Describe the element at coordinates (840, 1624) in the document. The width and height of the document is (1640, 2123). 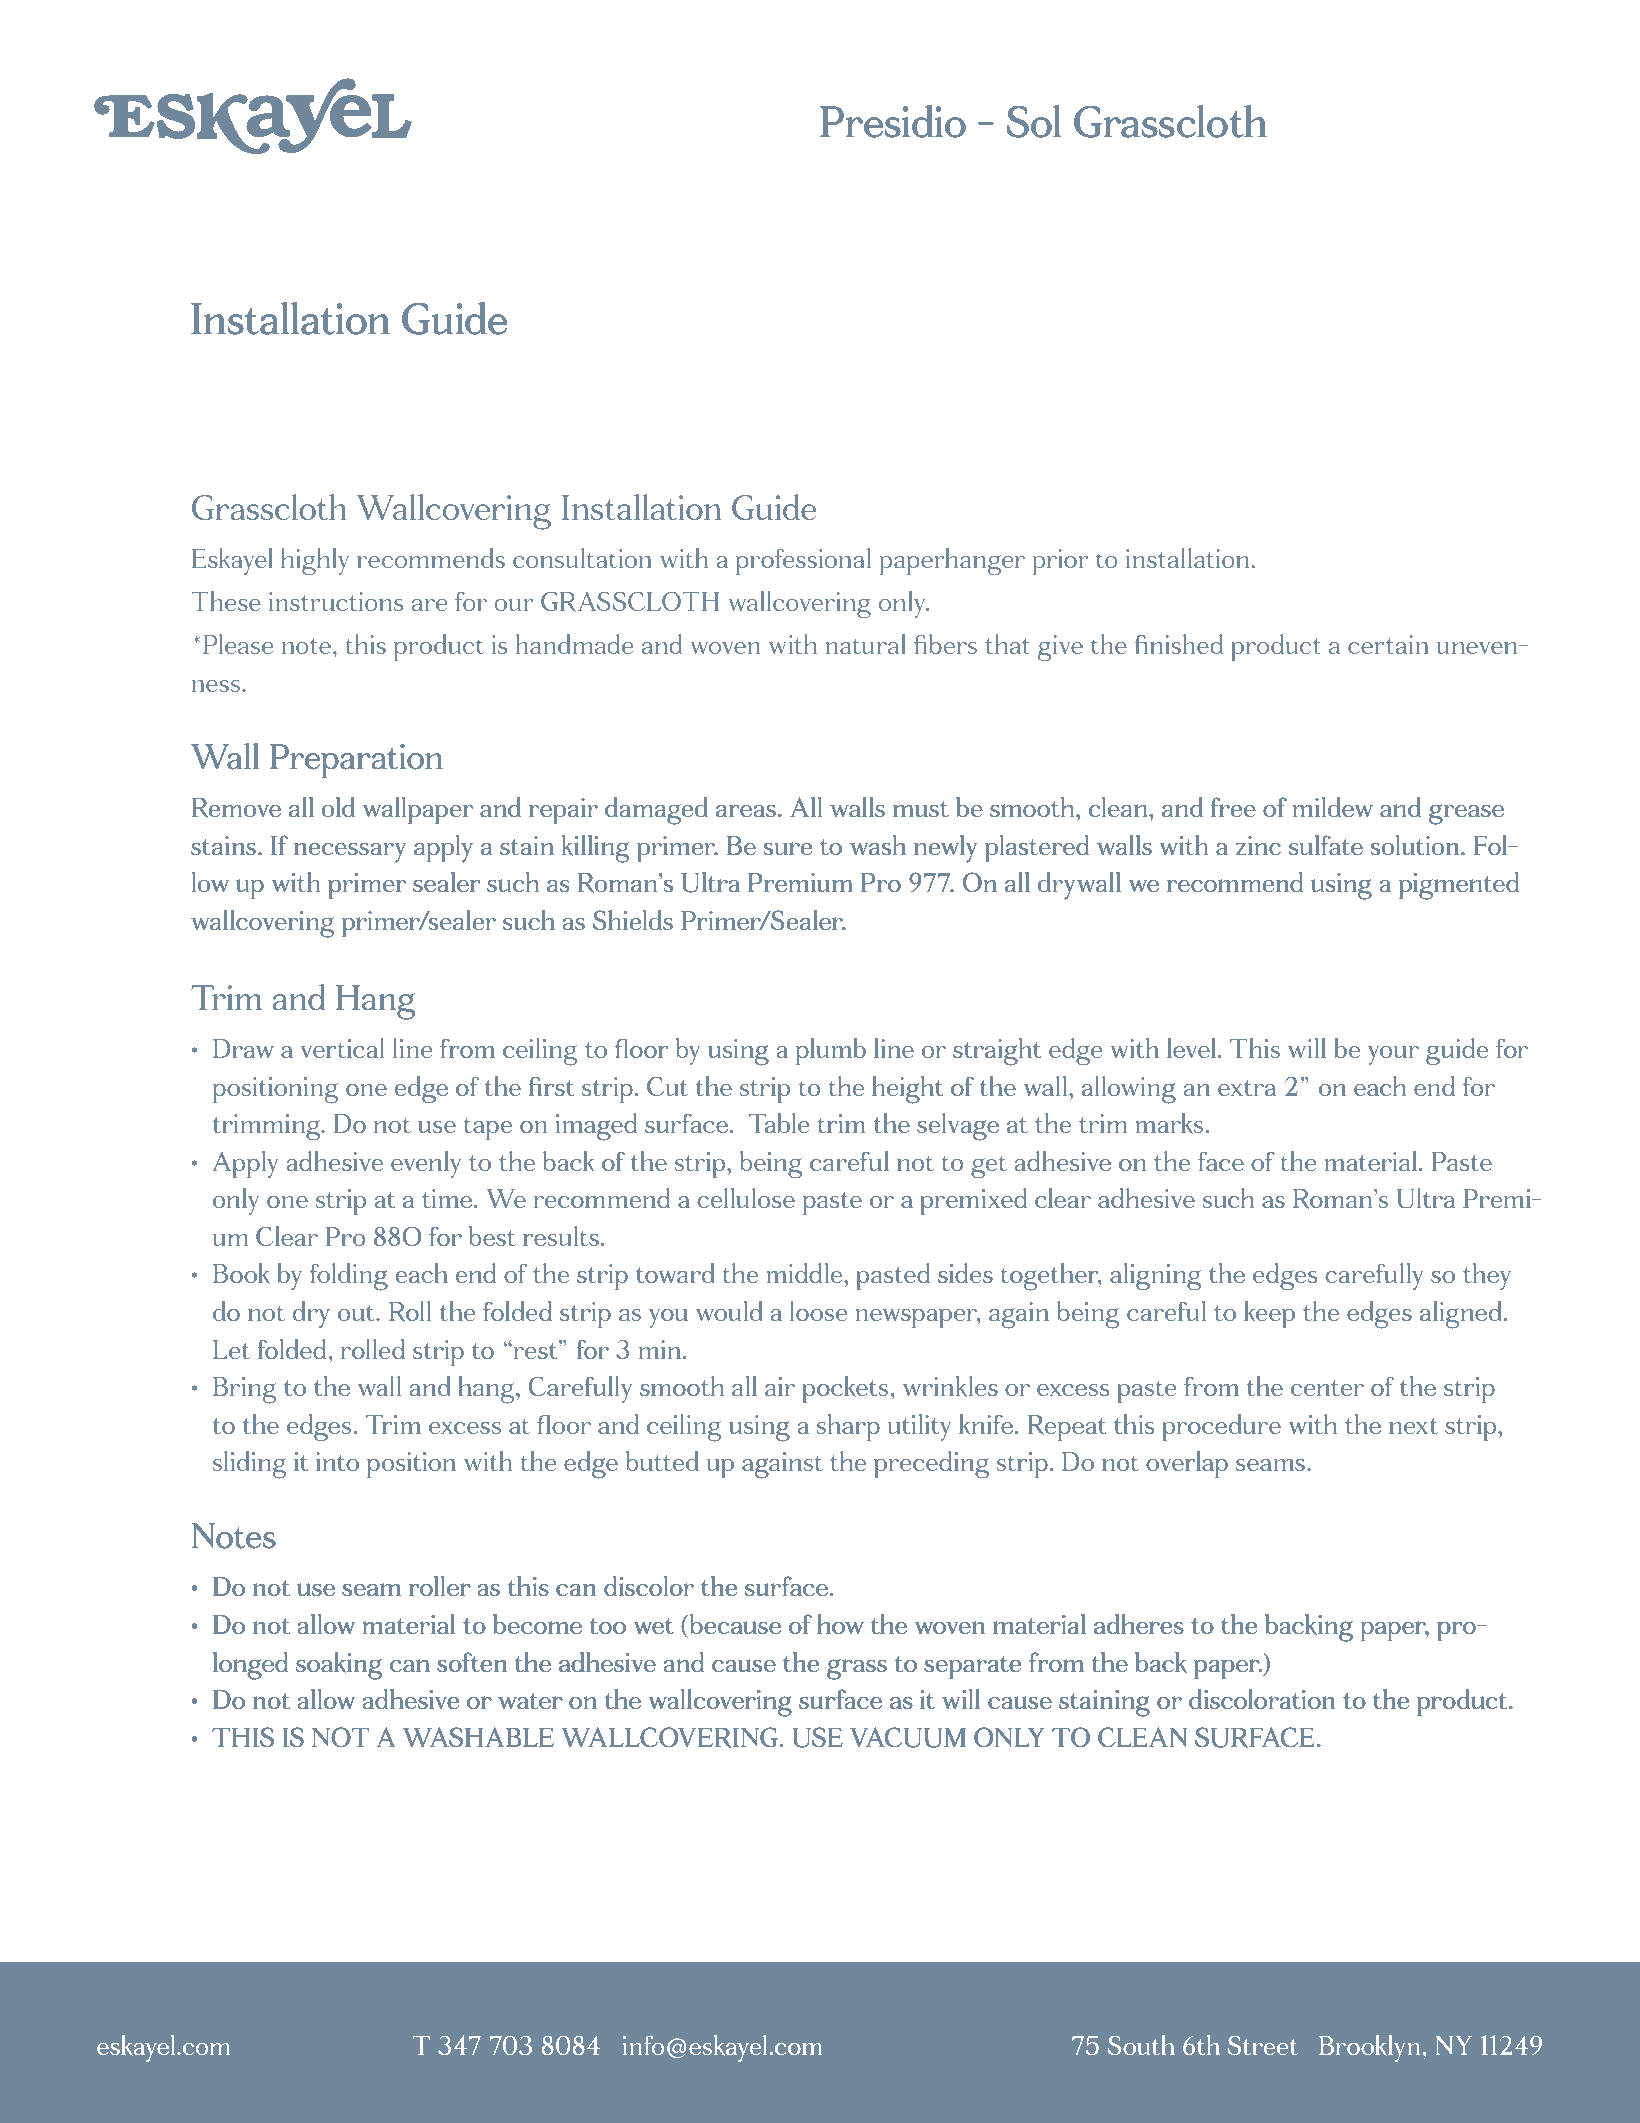
I see `how` at that location.
